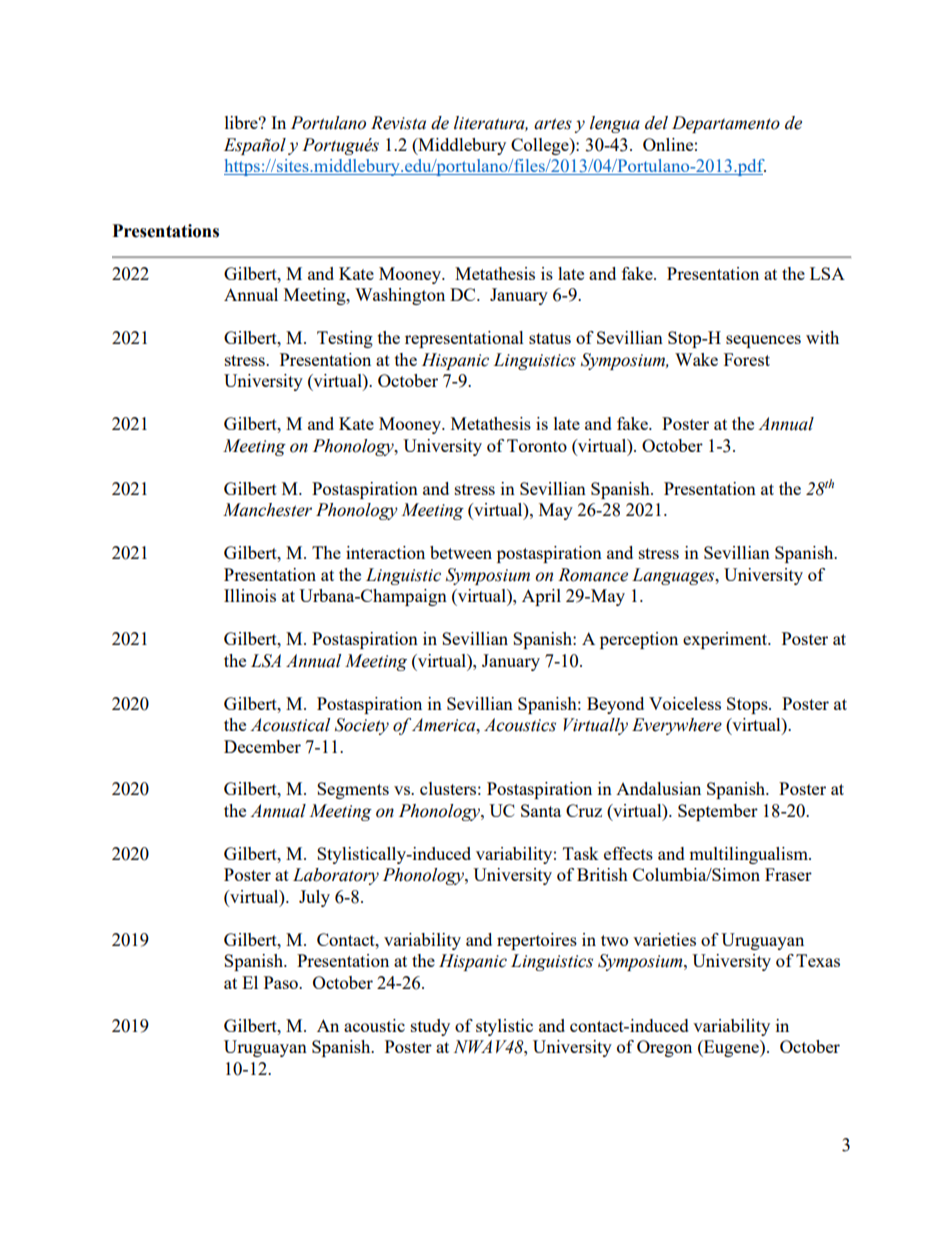 This page has height=1233, width=952. Describe the element at coordinates (398, 123) in the page. I see `Revista` at that location.
